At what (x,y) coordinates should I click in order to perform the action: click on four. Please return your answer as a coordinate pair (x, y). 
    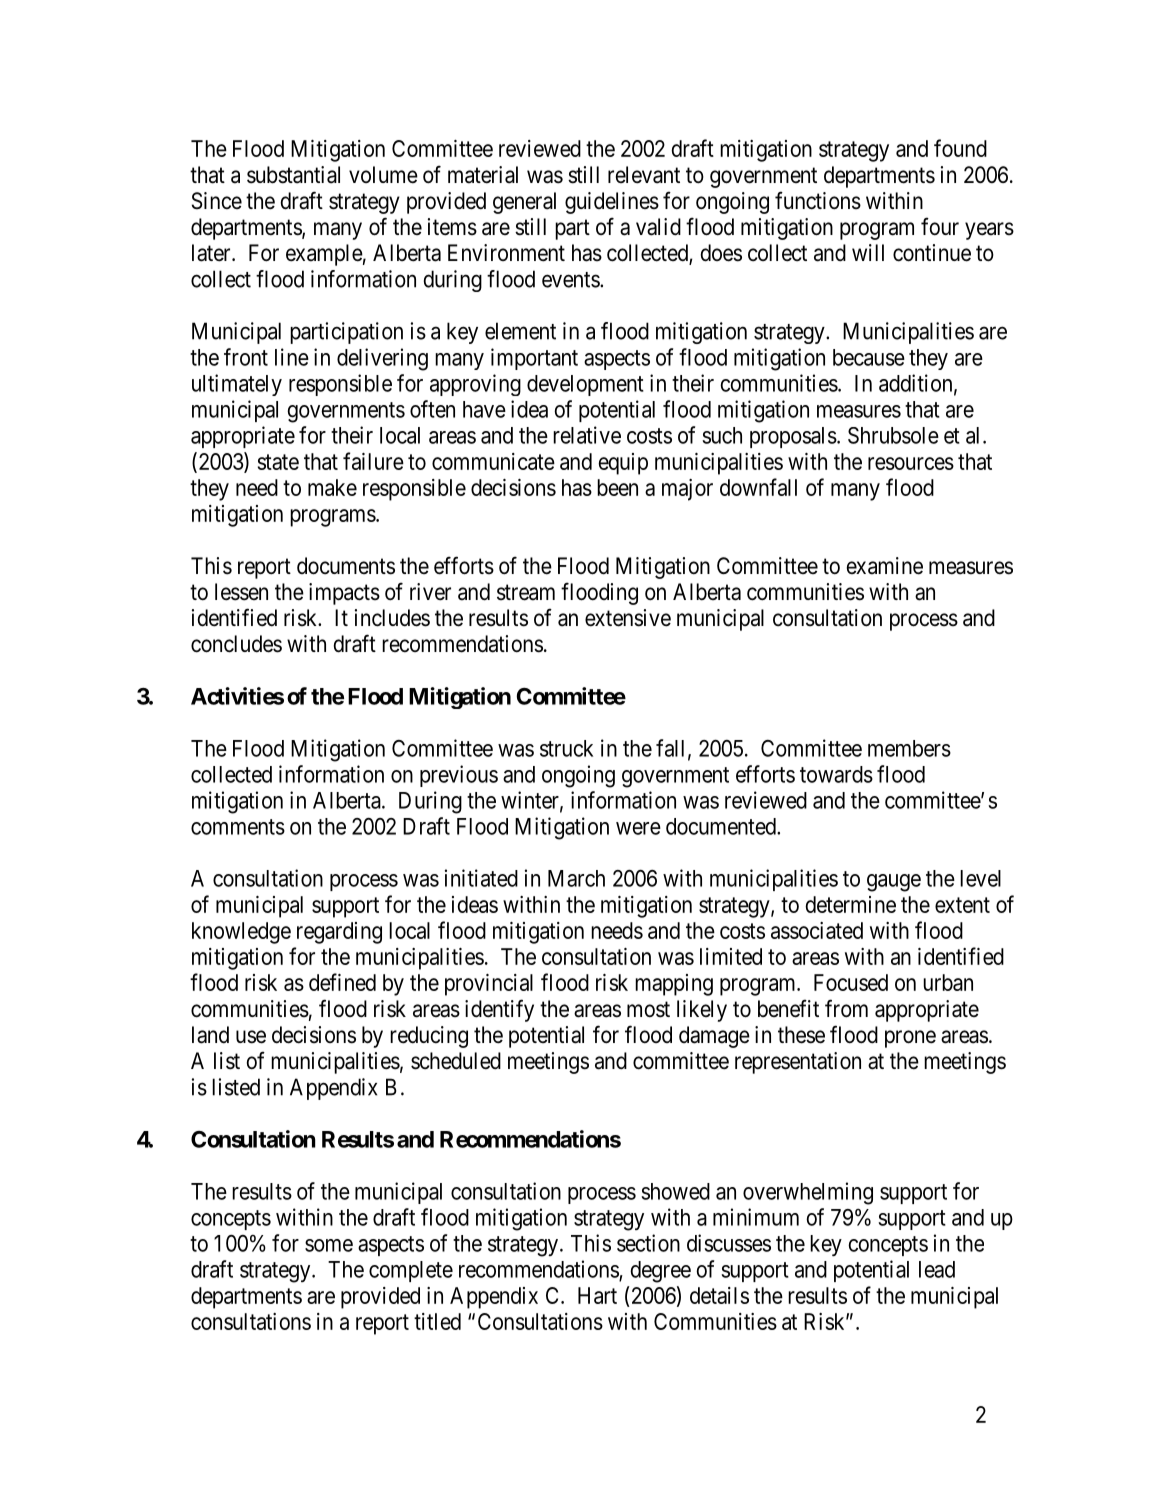
    Looking at the image, I should click on (940, 226).
